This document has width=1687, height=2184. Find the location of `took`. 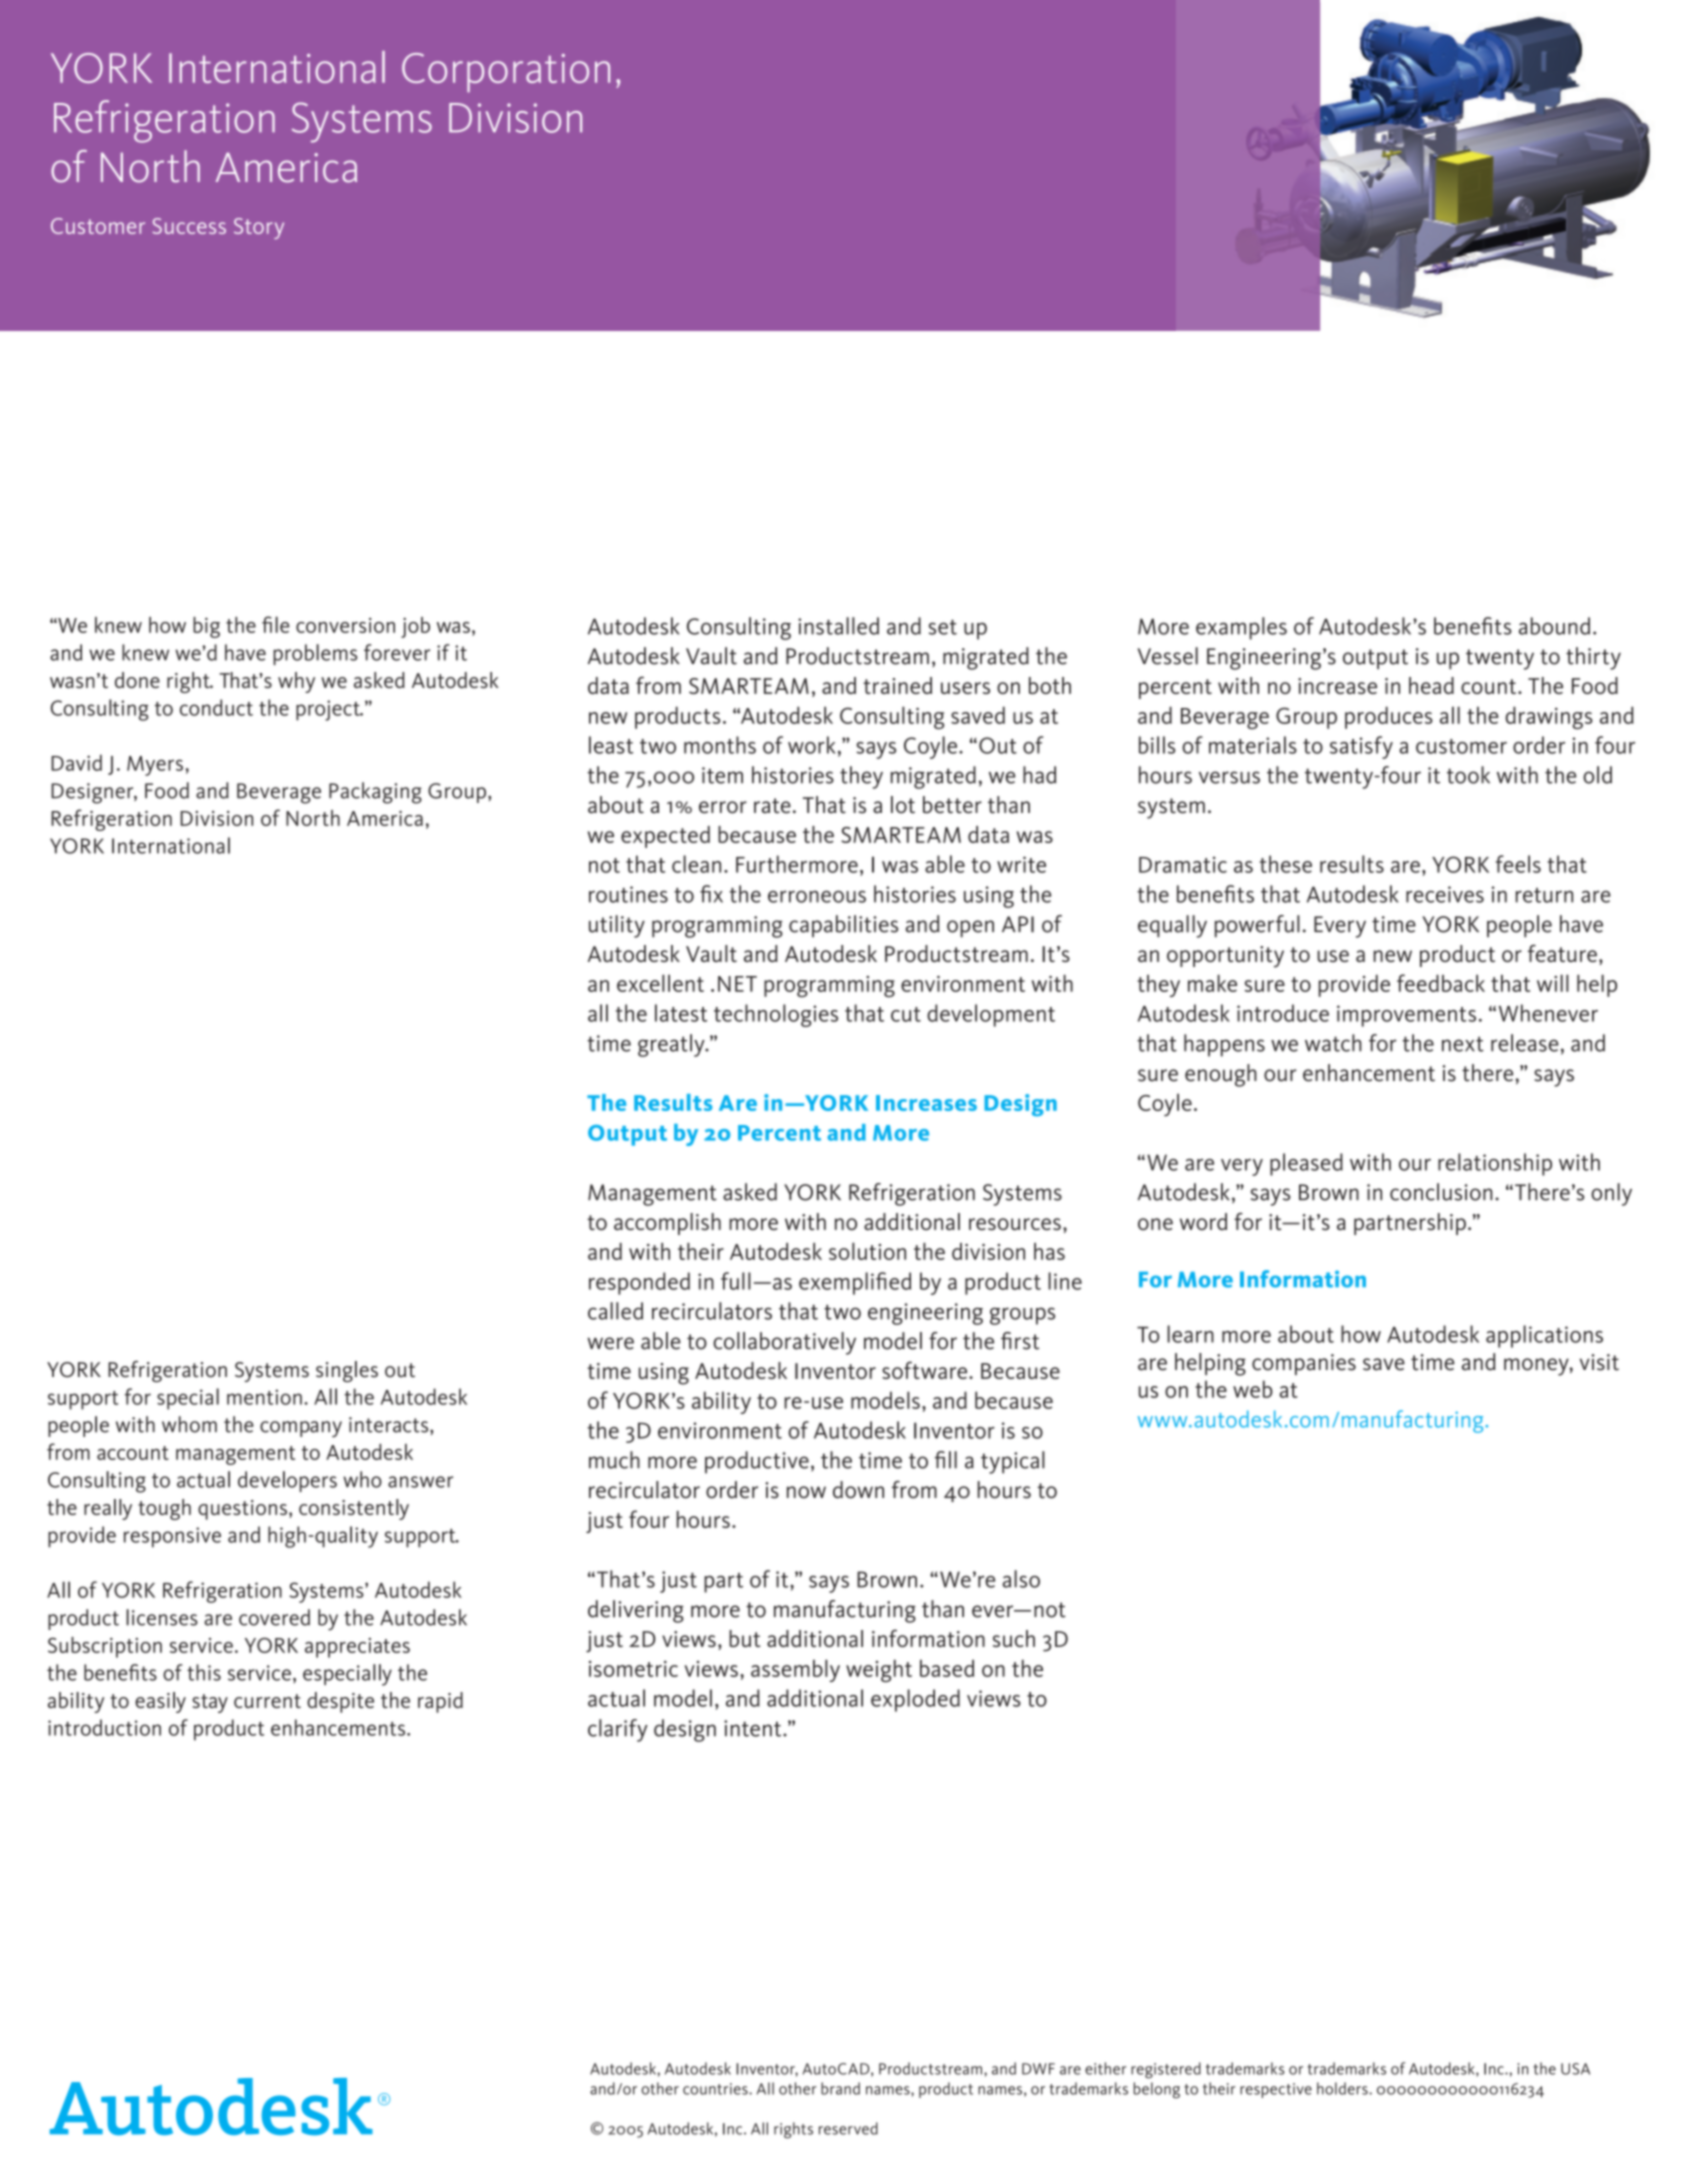

took is located at coordinates (1468, 775).
